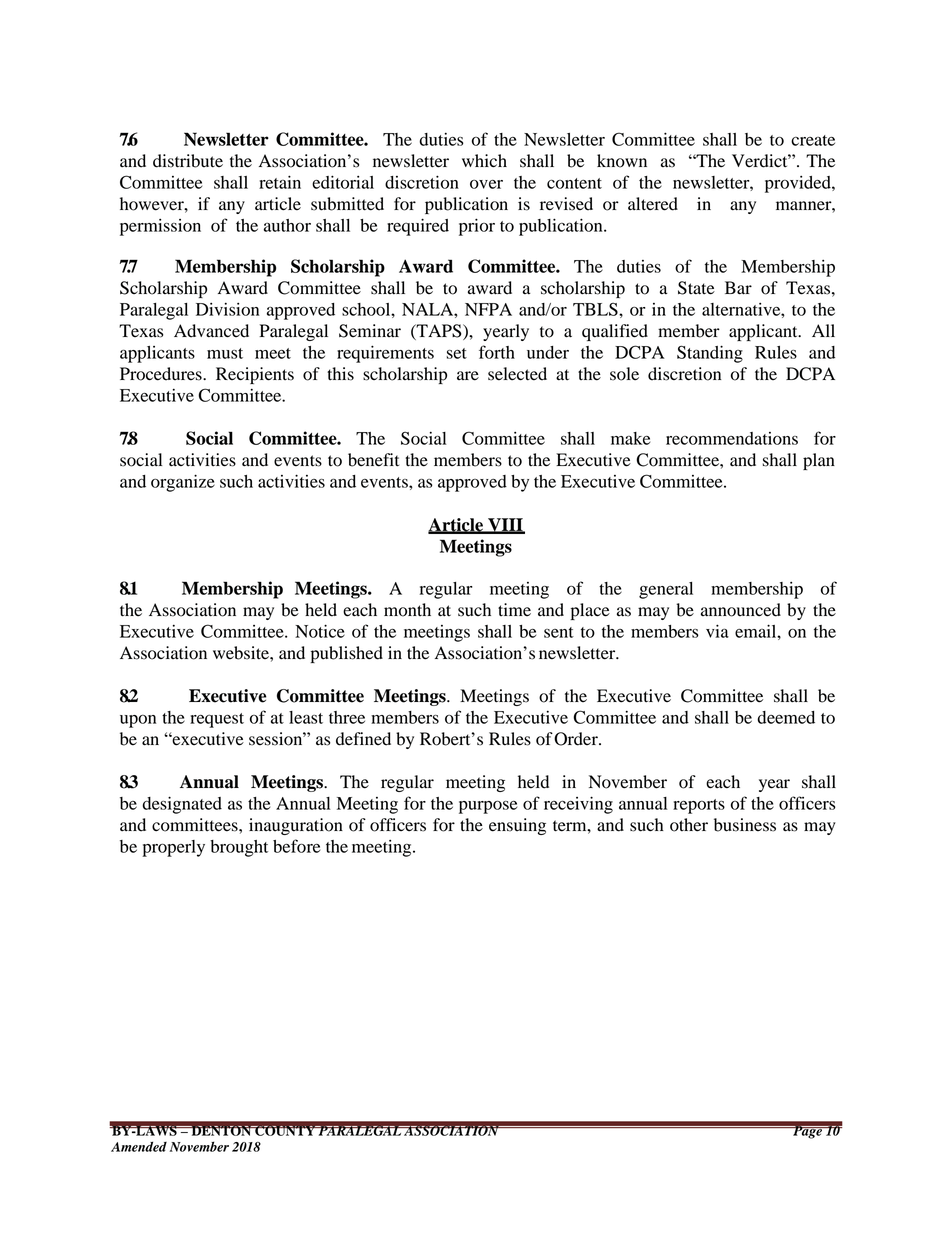 The height and width of the screenshot is (1233, 952). Describe the element at coordinates (373, 460) in the screenshot. I see `benefit` at that location.
